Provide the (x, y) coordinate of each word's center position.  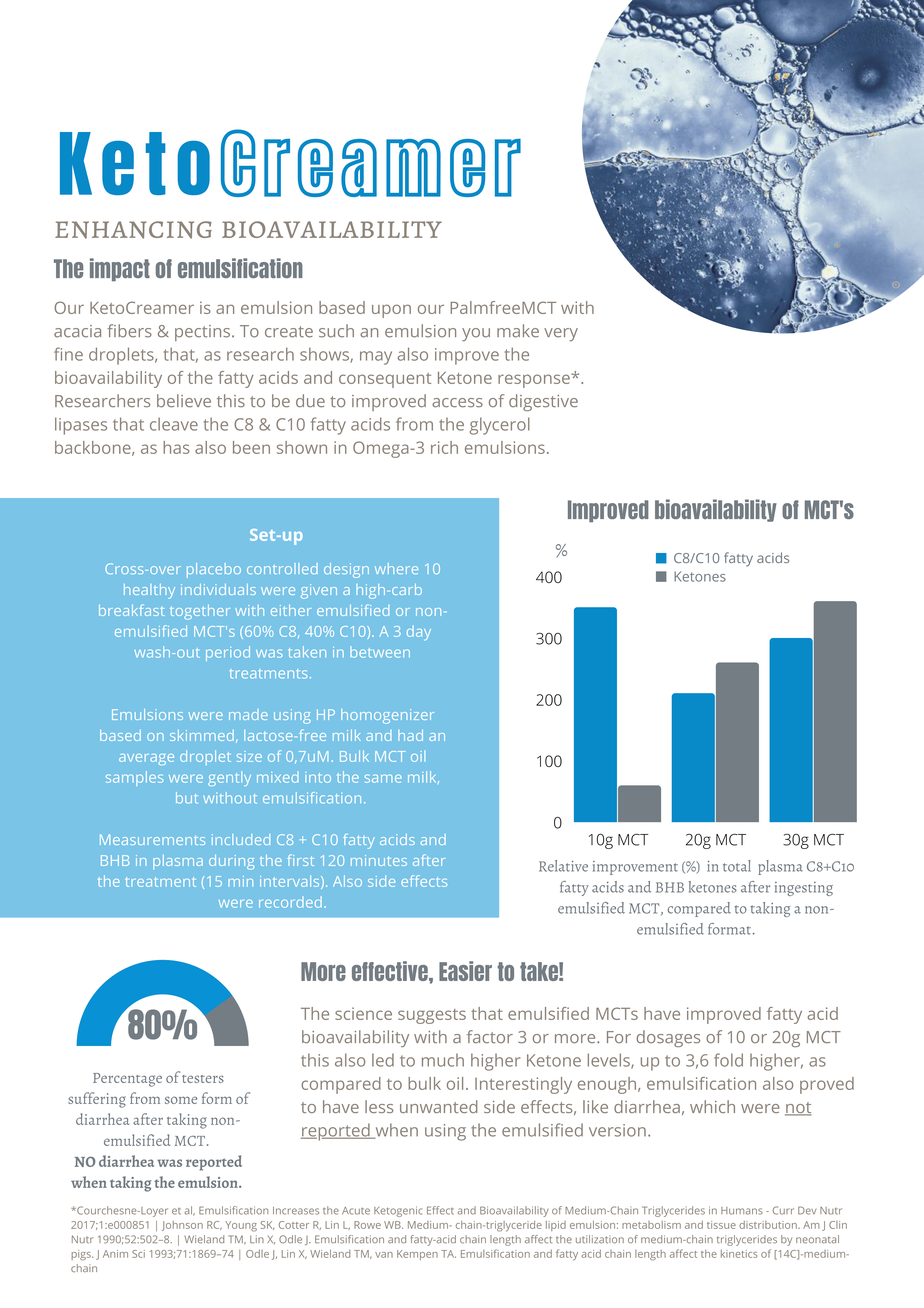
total (737, 866)
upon (391, 311)
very (561, 335)
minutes (379, 860)
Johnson (182, 1226)
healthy (149, 591)
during (231, 862)
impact (120, 269)
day (419, 633)
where (396, 568)
